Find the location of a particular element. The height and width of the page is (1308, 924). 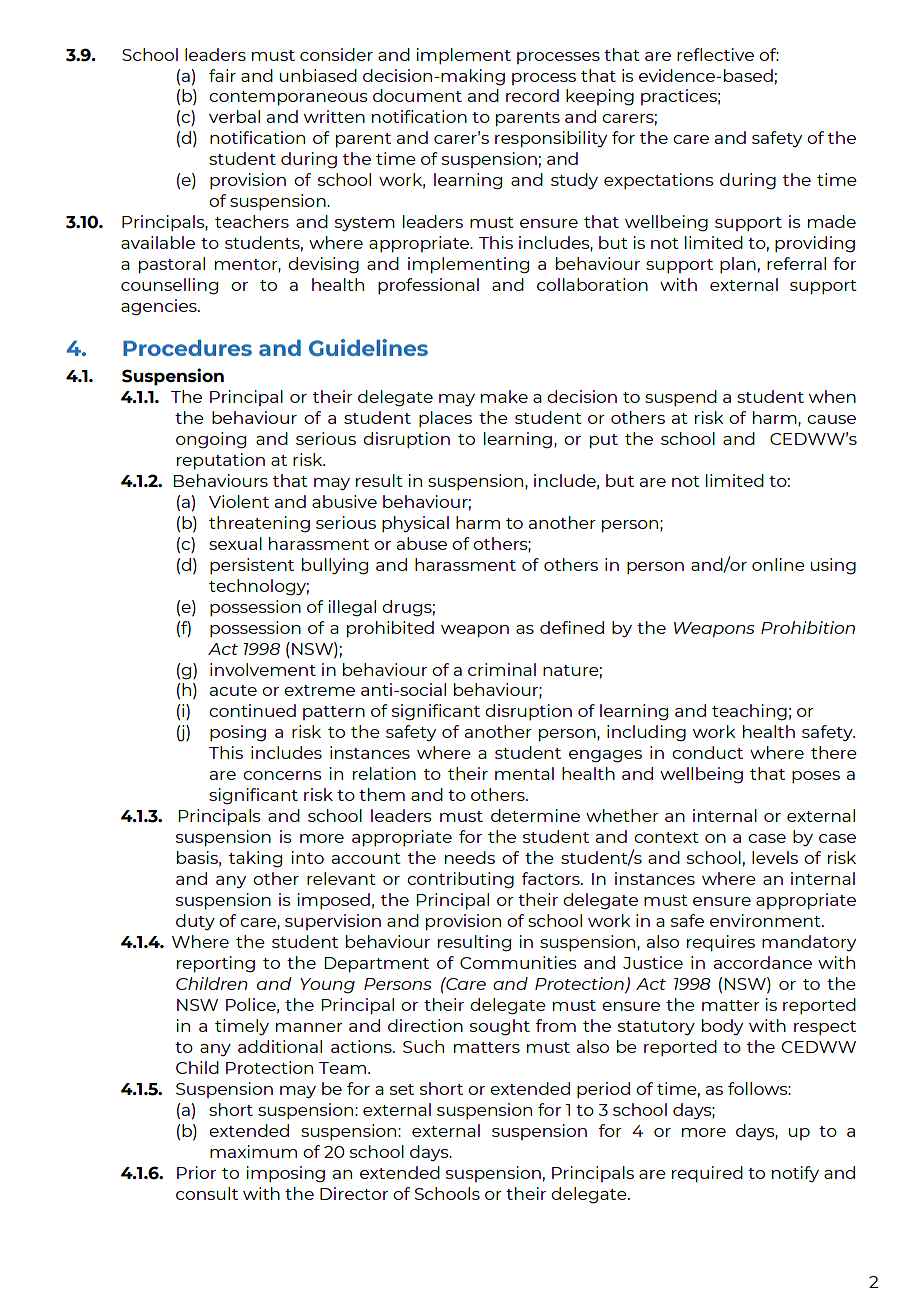

reflective is located at coordinates (715, 54).
